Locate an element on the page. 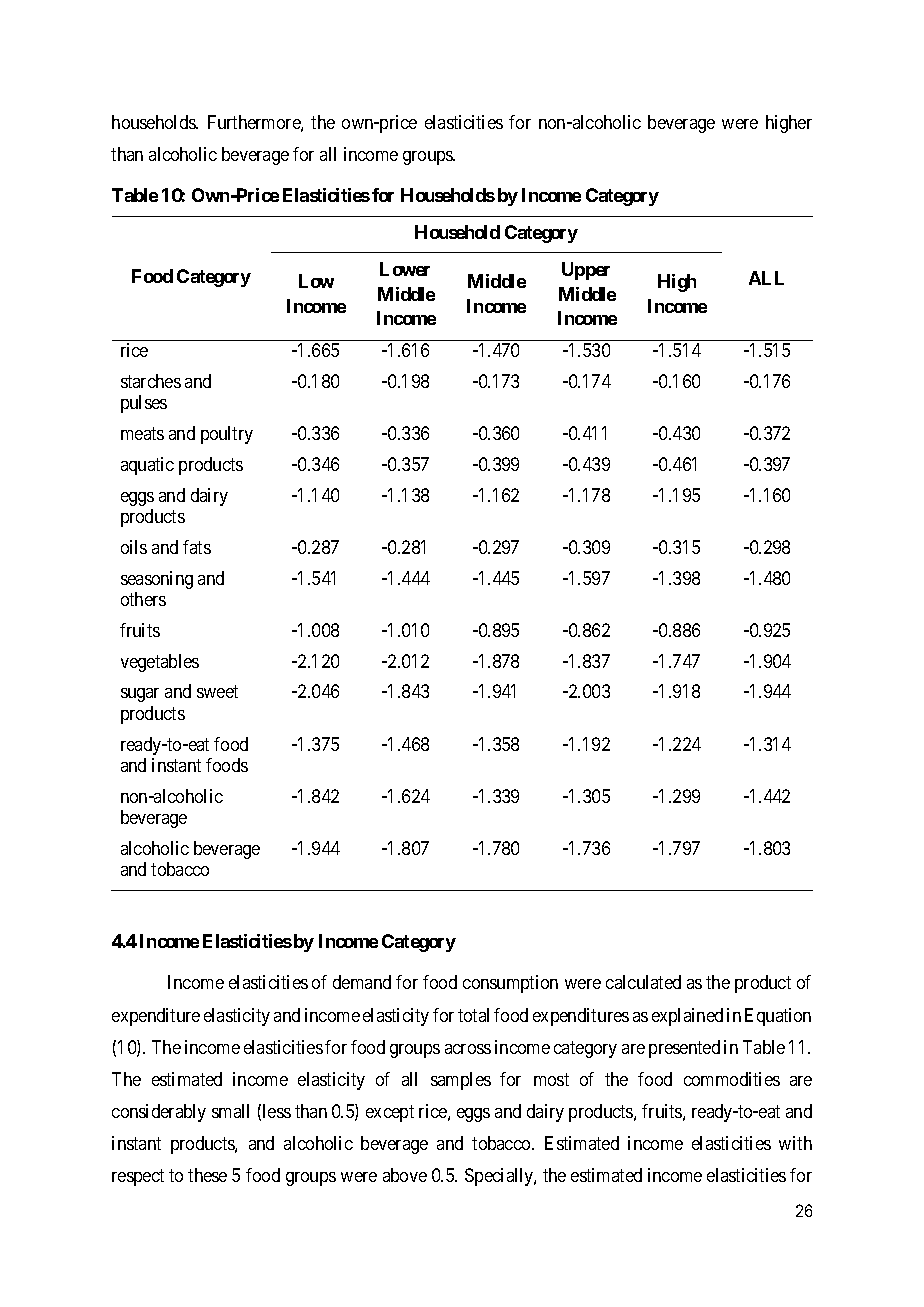 Image resolution: width=924 pixels, height=1307 pixels. consumption is located at coordinates (510, 984).
